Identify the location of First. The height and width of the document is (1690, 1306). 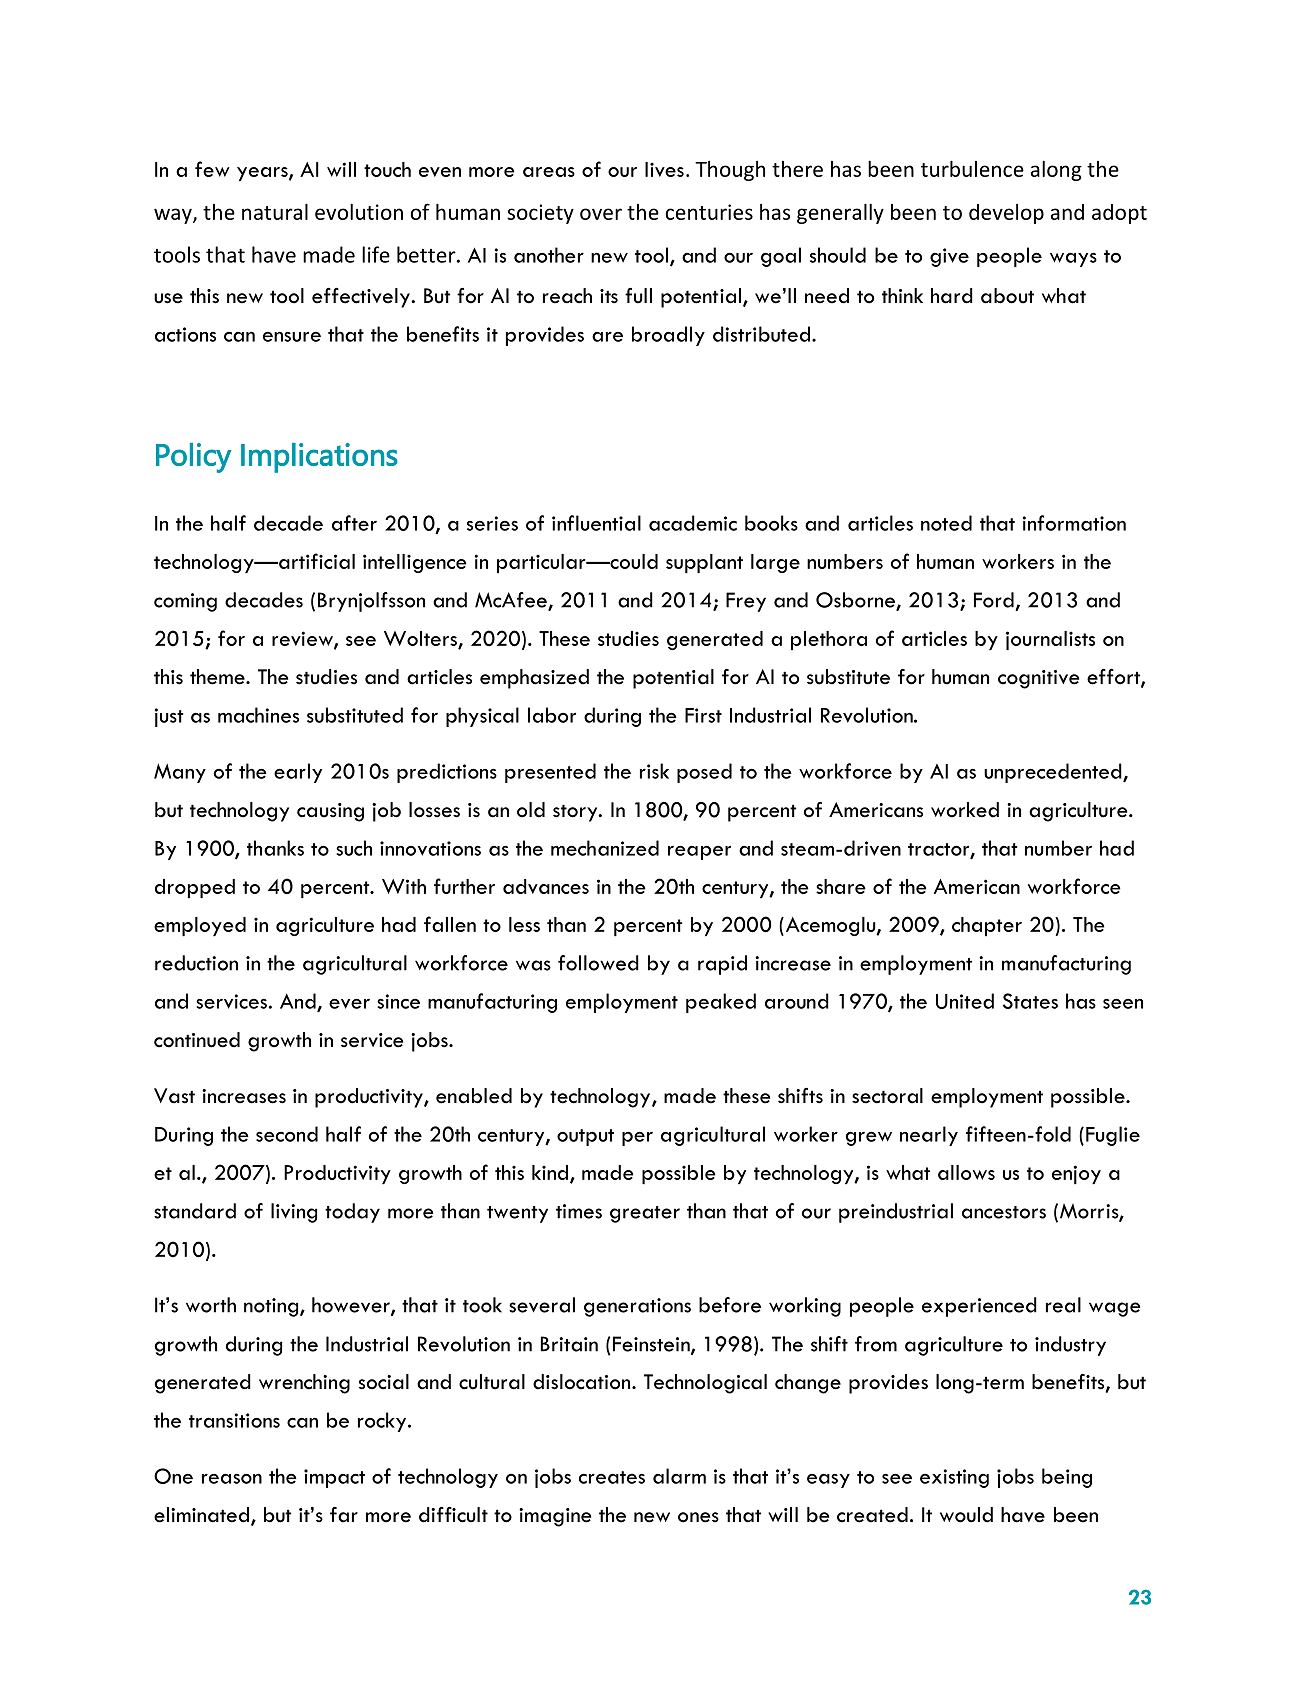
(703, 715).
